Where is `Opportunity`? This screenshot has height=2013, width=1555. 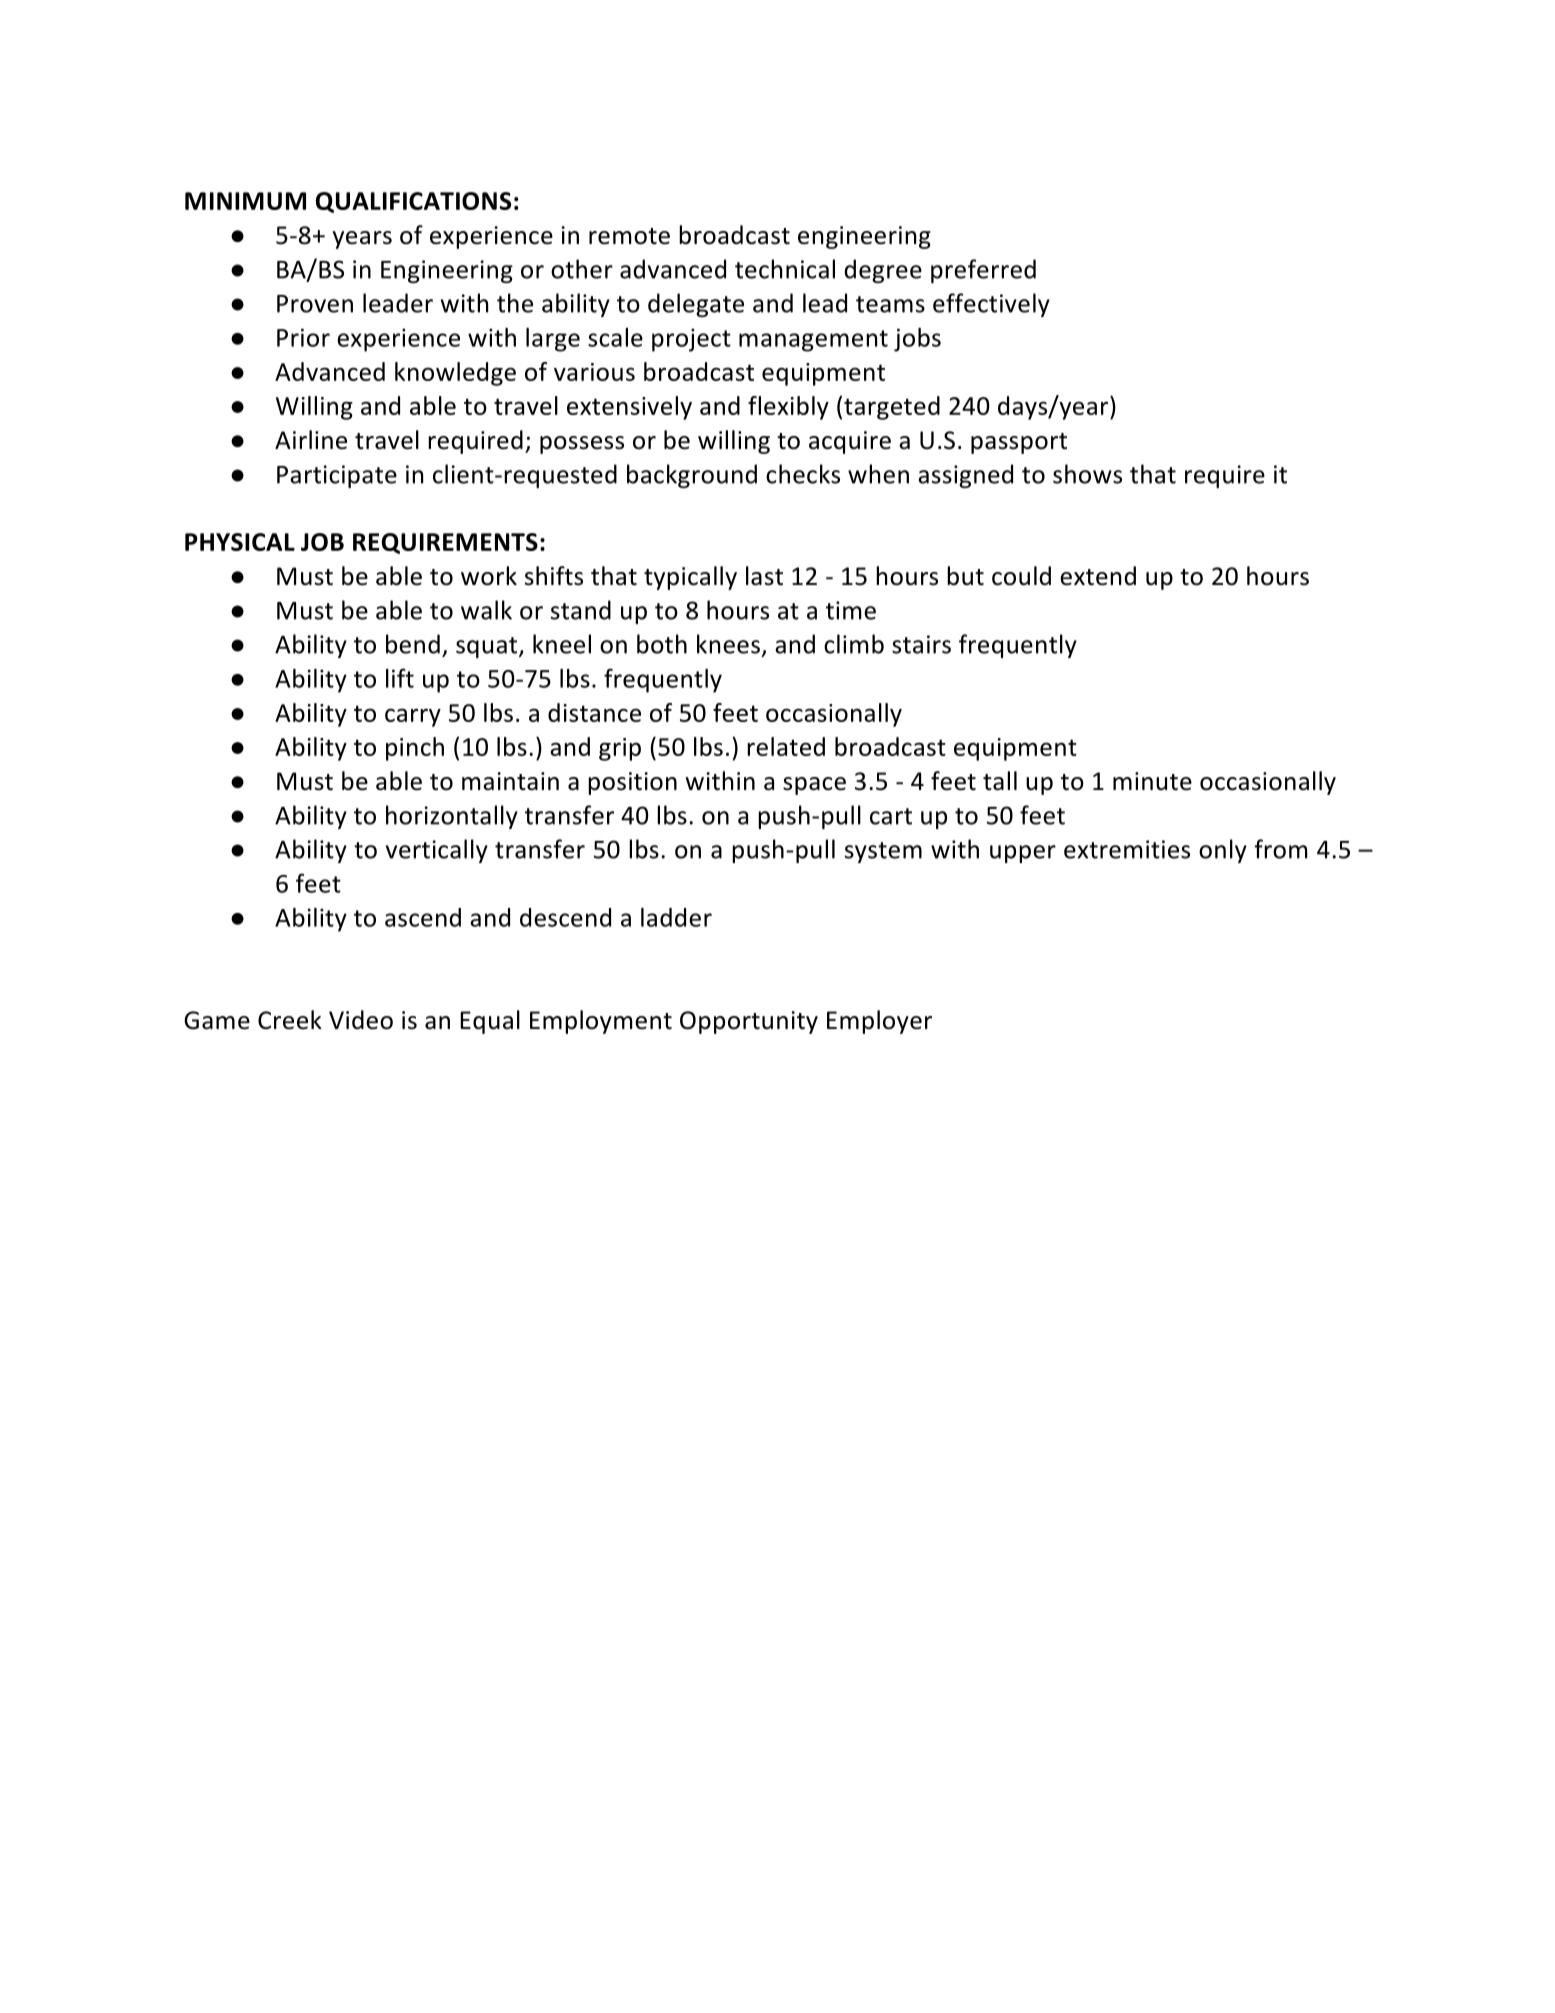
Opportunity is located at coordinates (749, 1022).
